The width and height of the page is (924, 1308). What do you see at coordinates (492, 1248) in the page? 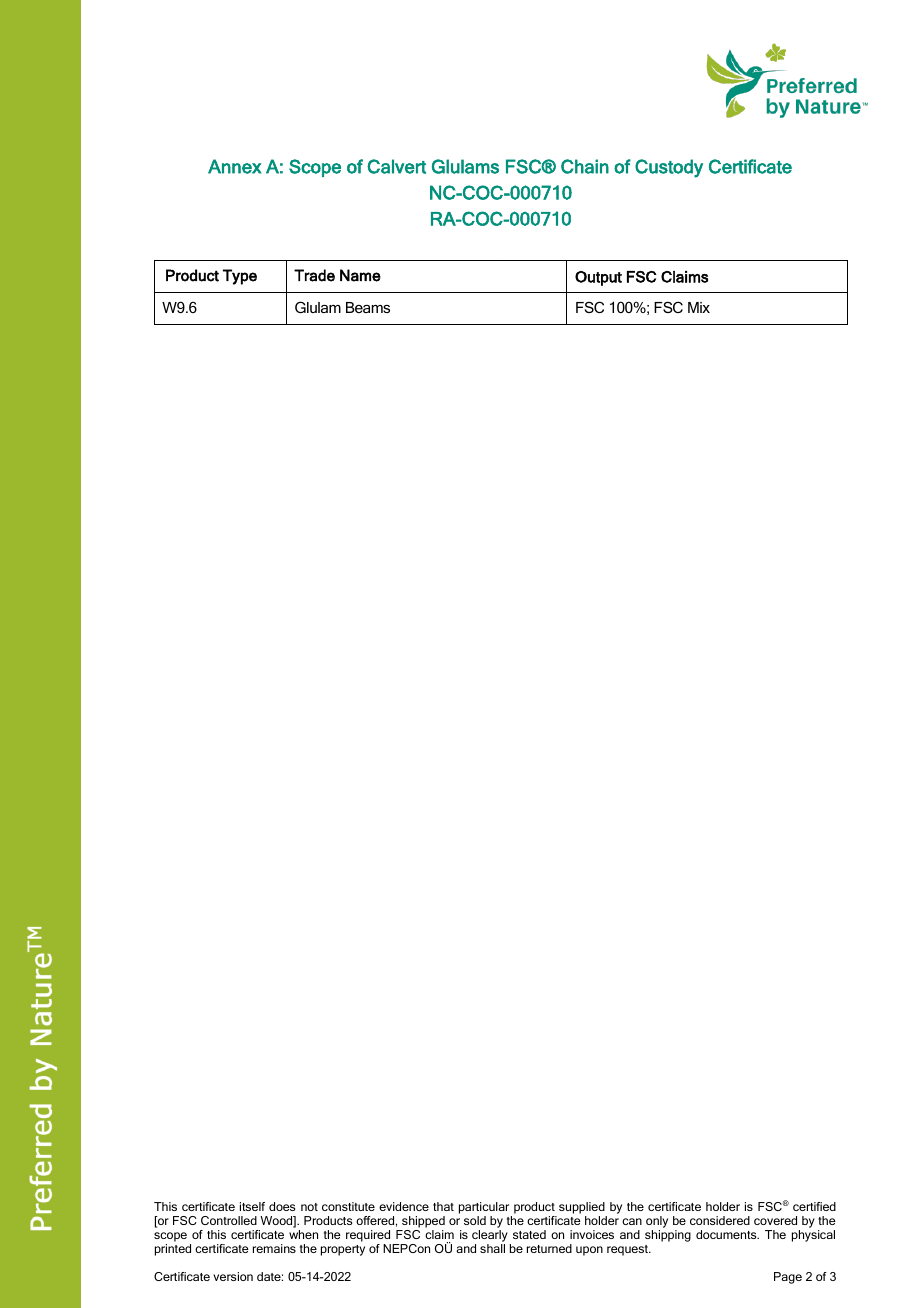
I see `shall` at bounding box center [492, 1248].
